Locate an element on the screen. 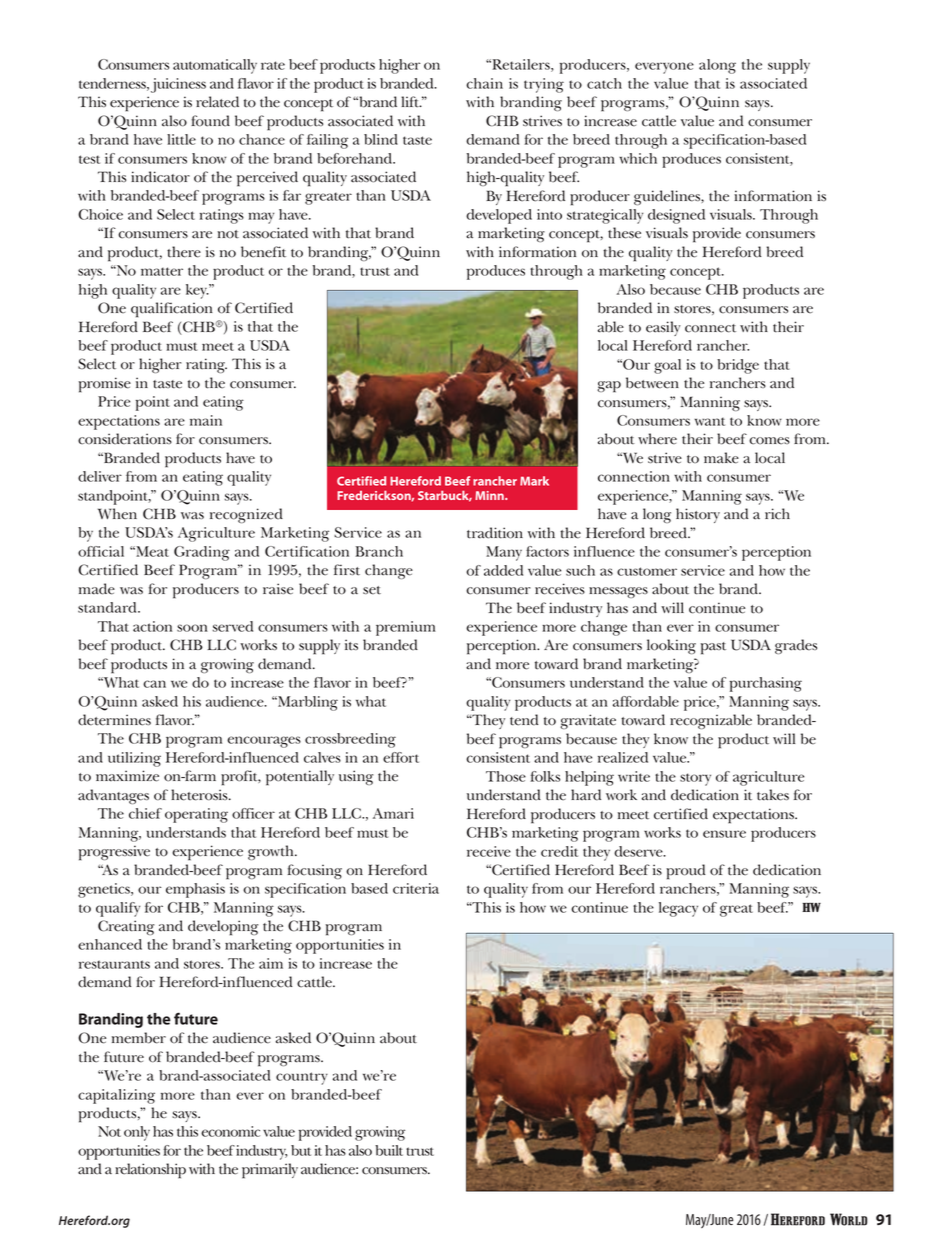 The image size is (952, 1260). juiciness is located at coordinates (178, 85).
